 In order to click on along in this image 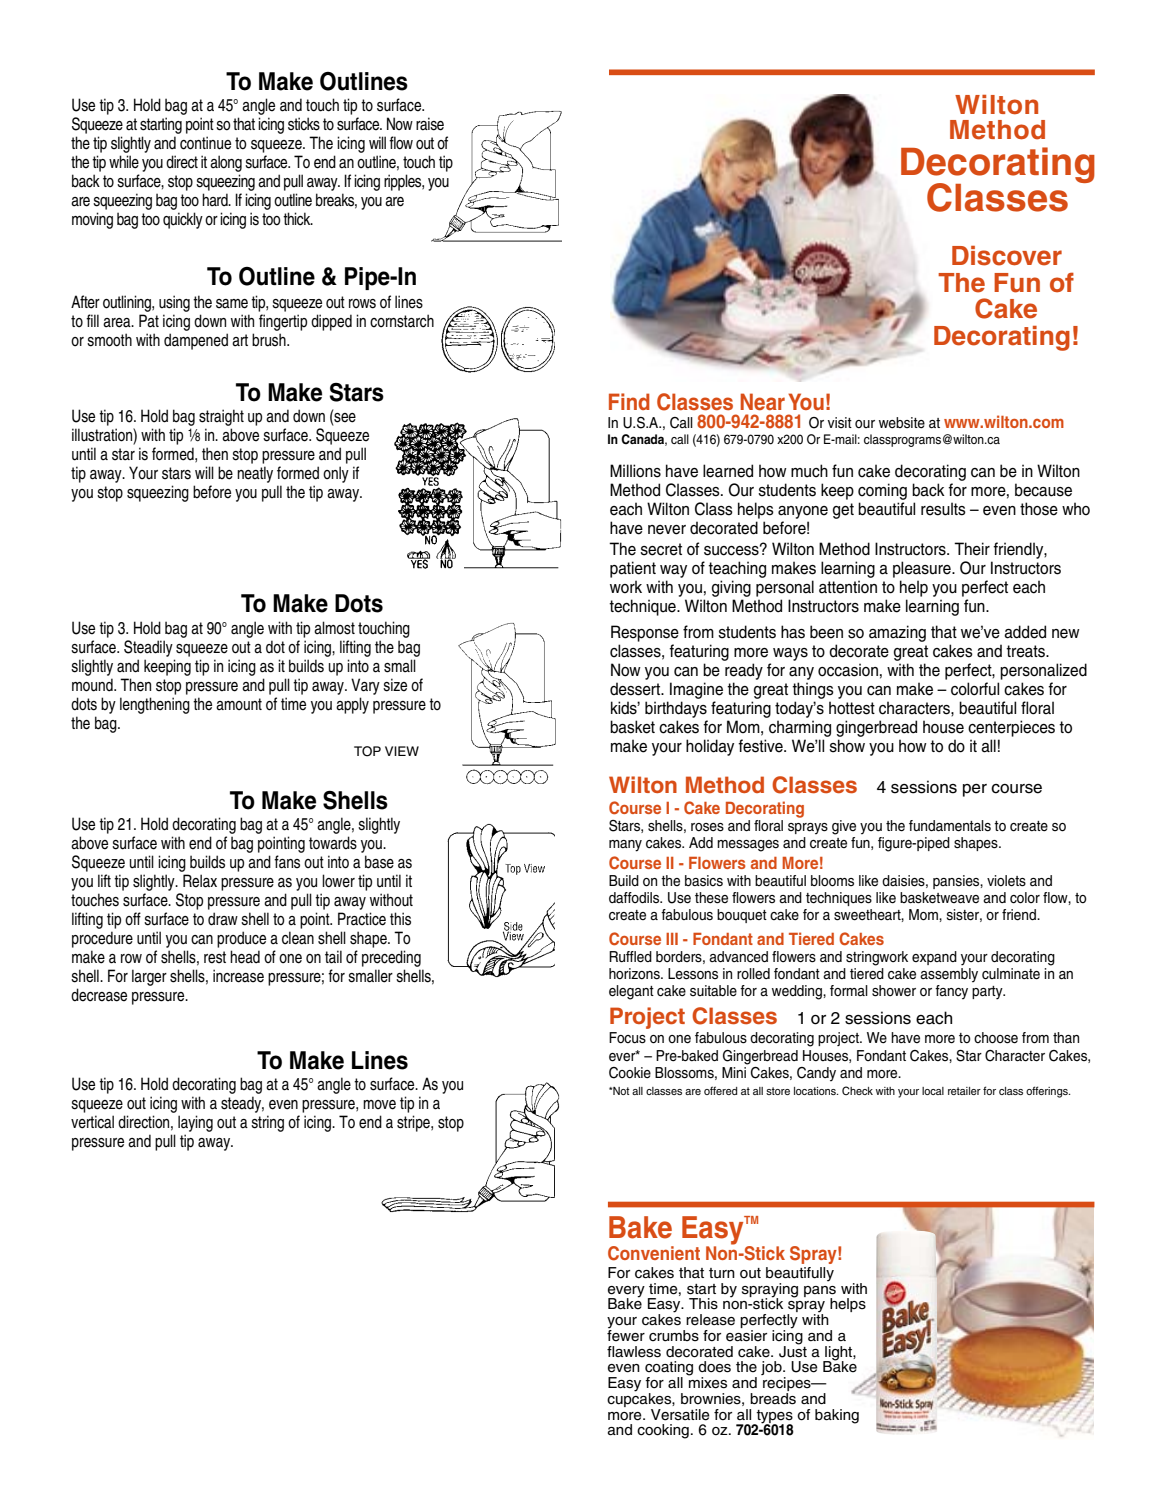, I will do `click(226, 163)`.
